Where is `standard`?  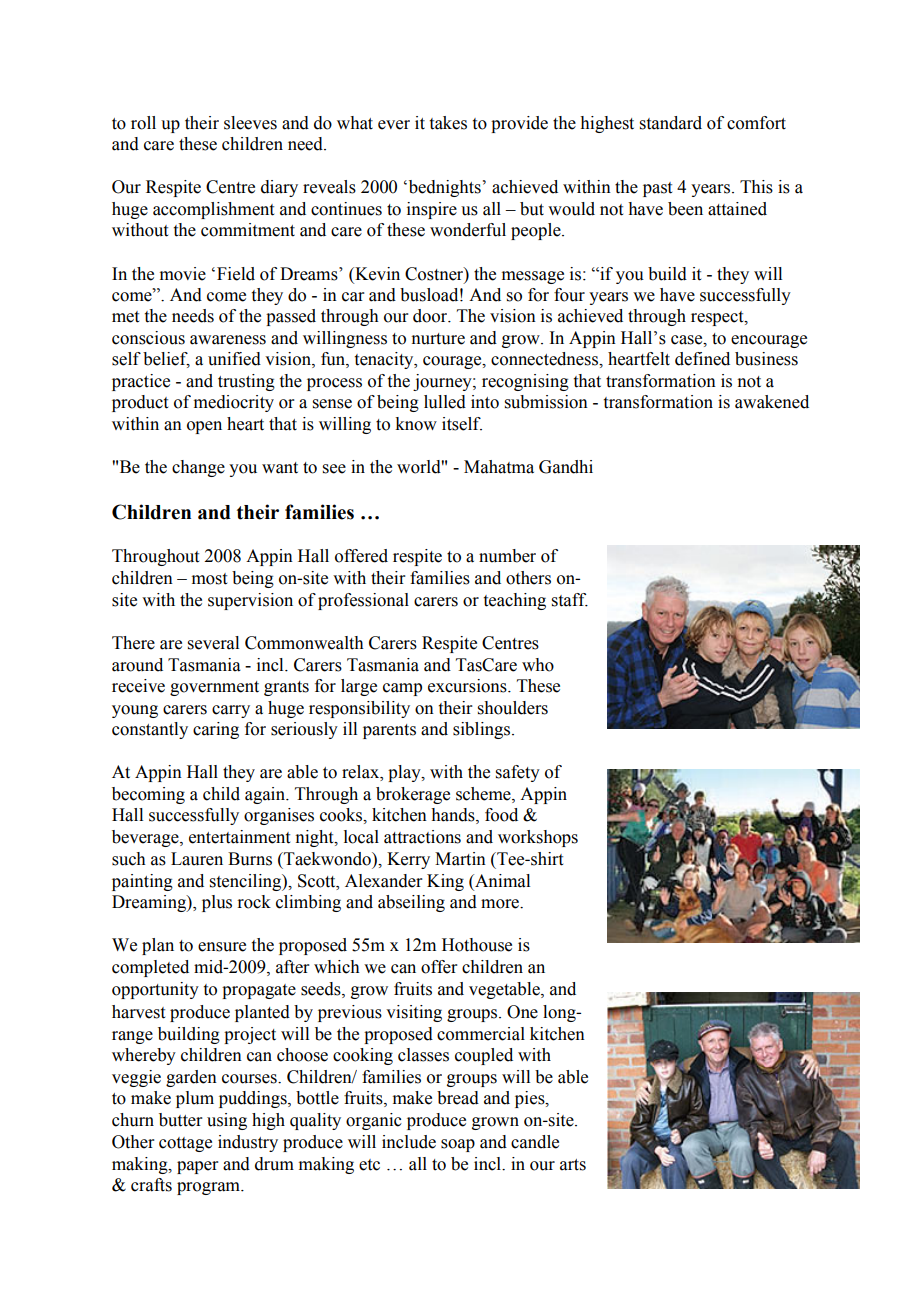
standard is located at coordinates (671, 123).
